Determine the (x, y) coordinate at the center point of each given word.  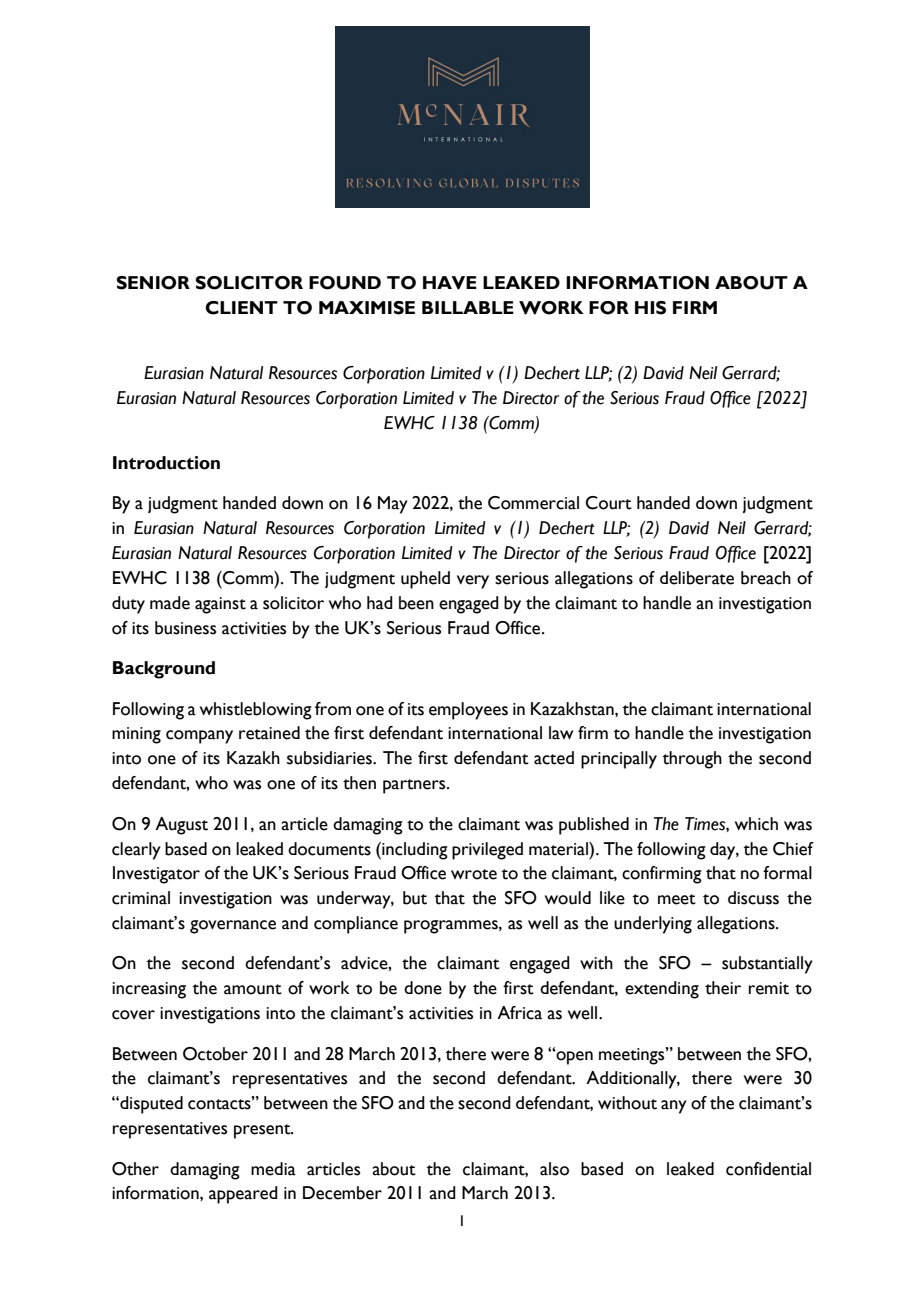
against (220, 605)
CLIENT (241, 308)
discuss (753, 898)
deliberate (697, 578)
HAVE (450, 283)
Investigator (156, 875)
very (473, 582)
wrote (474, 874)
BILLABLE (468, 307)
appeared (243, 1195)
